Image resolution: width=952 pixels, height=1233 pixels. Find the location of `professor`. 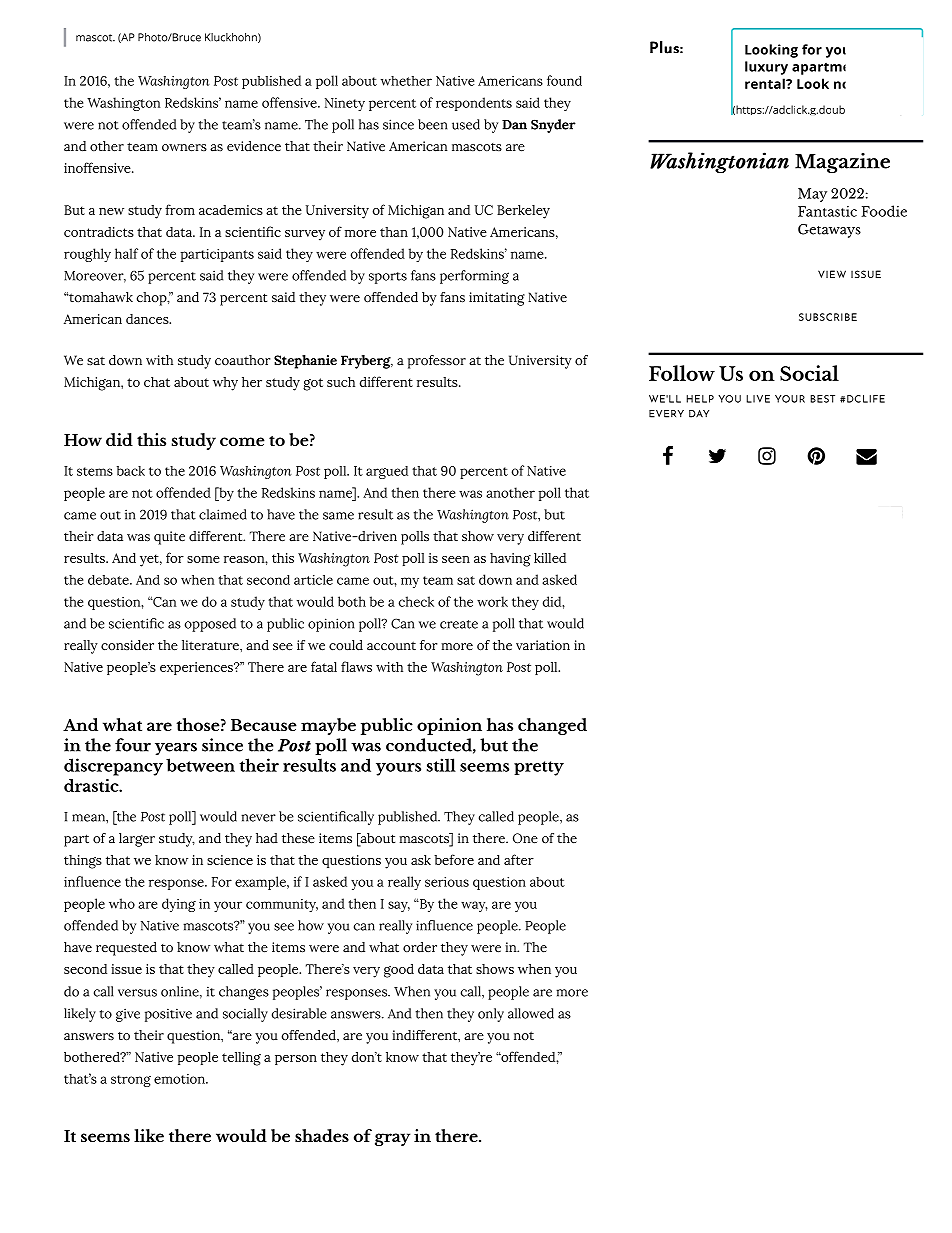

professor is located at coordinates (437, 362).
